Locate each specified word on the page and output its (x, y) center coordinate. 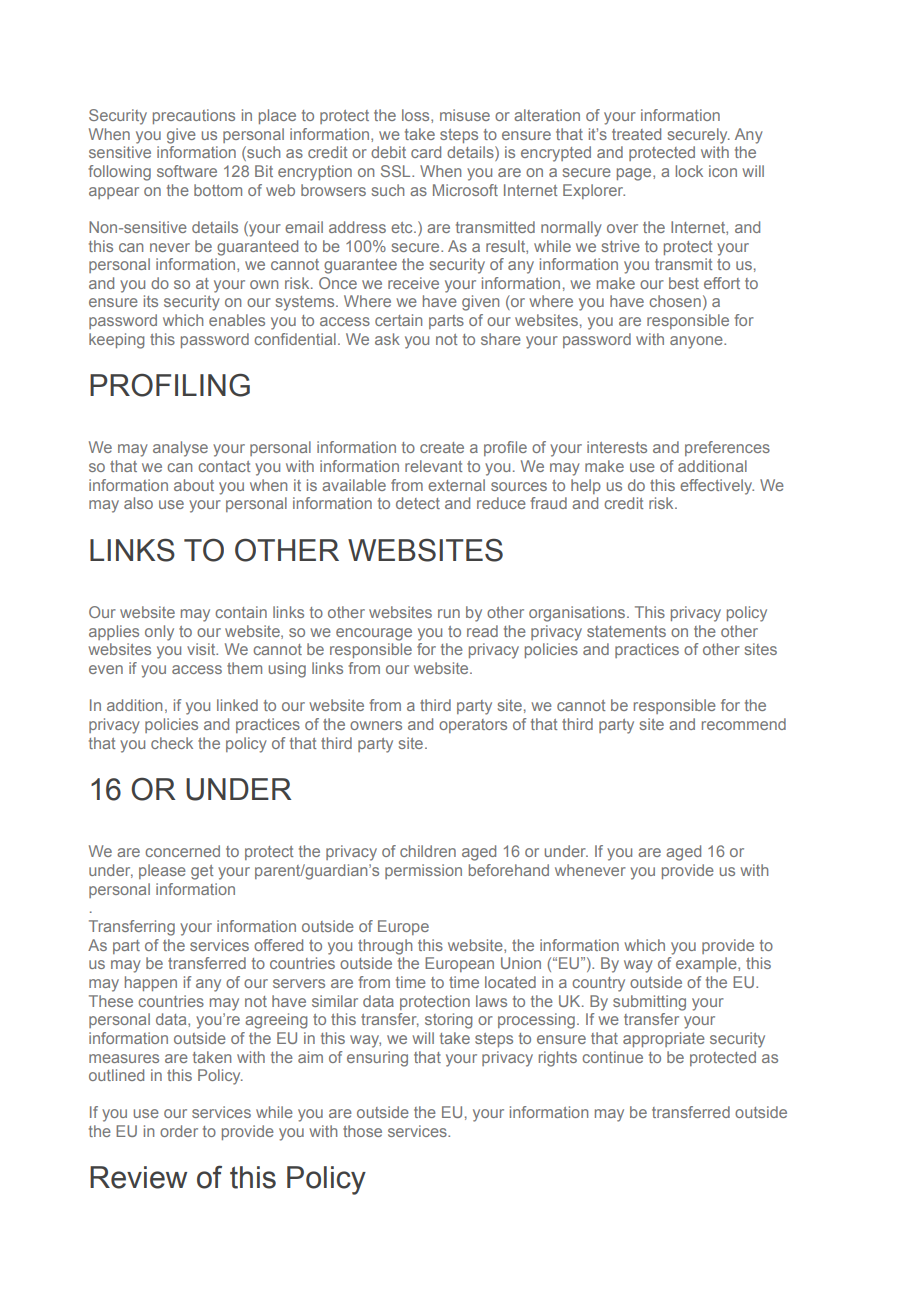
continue (612, 1057)
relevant (433, 466)
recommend (744, 724)
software (187, 171)
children (428, 851)
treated (636, 134)
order (179, 1131)
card (426, 152)
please (162, 871)
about (194, 485)
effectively (717, 487)
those (362, 1131)
